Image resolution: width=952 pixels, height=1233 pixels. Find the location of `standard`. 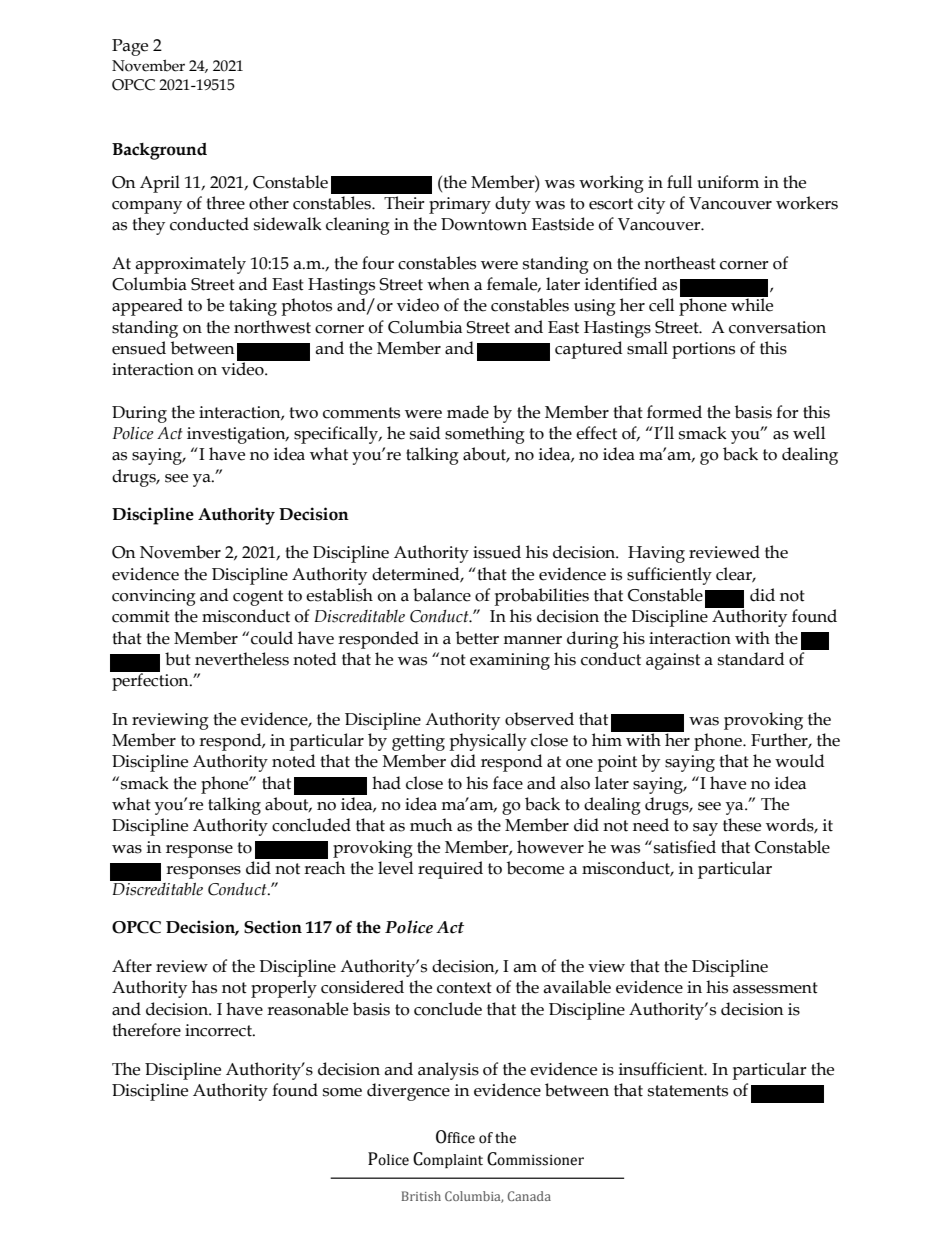

standard is located at coordinates (751, 659).
